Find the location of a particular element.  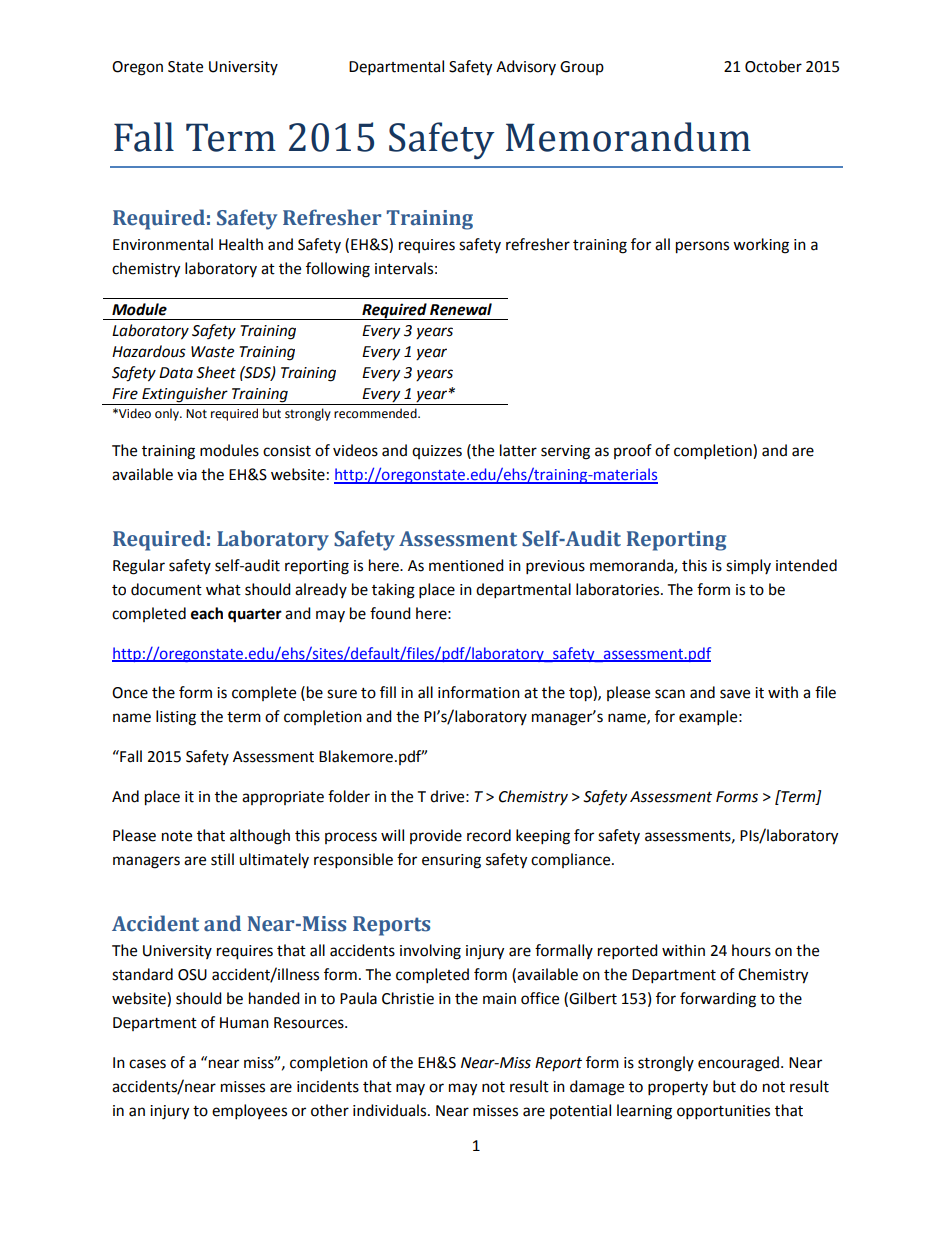

October is located at coordinates (773, 66).
